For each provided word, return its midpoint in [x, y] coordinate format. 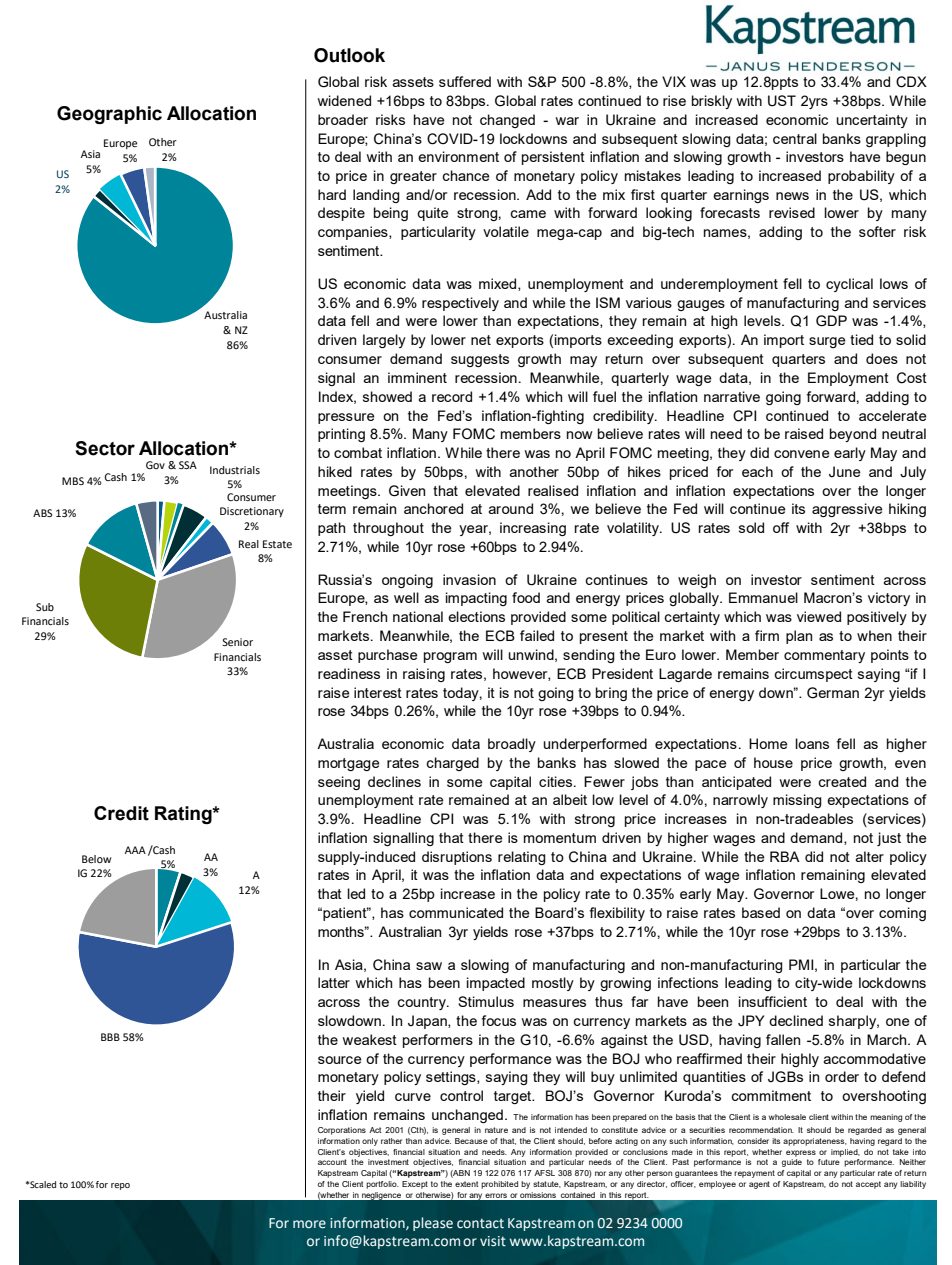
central [795, 138]
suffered [465, 81]
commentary [824, 656]
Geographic [109, 115]
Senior [237, 642]
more [309, 1224]
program [450, 657]
